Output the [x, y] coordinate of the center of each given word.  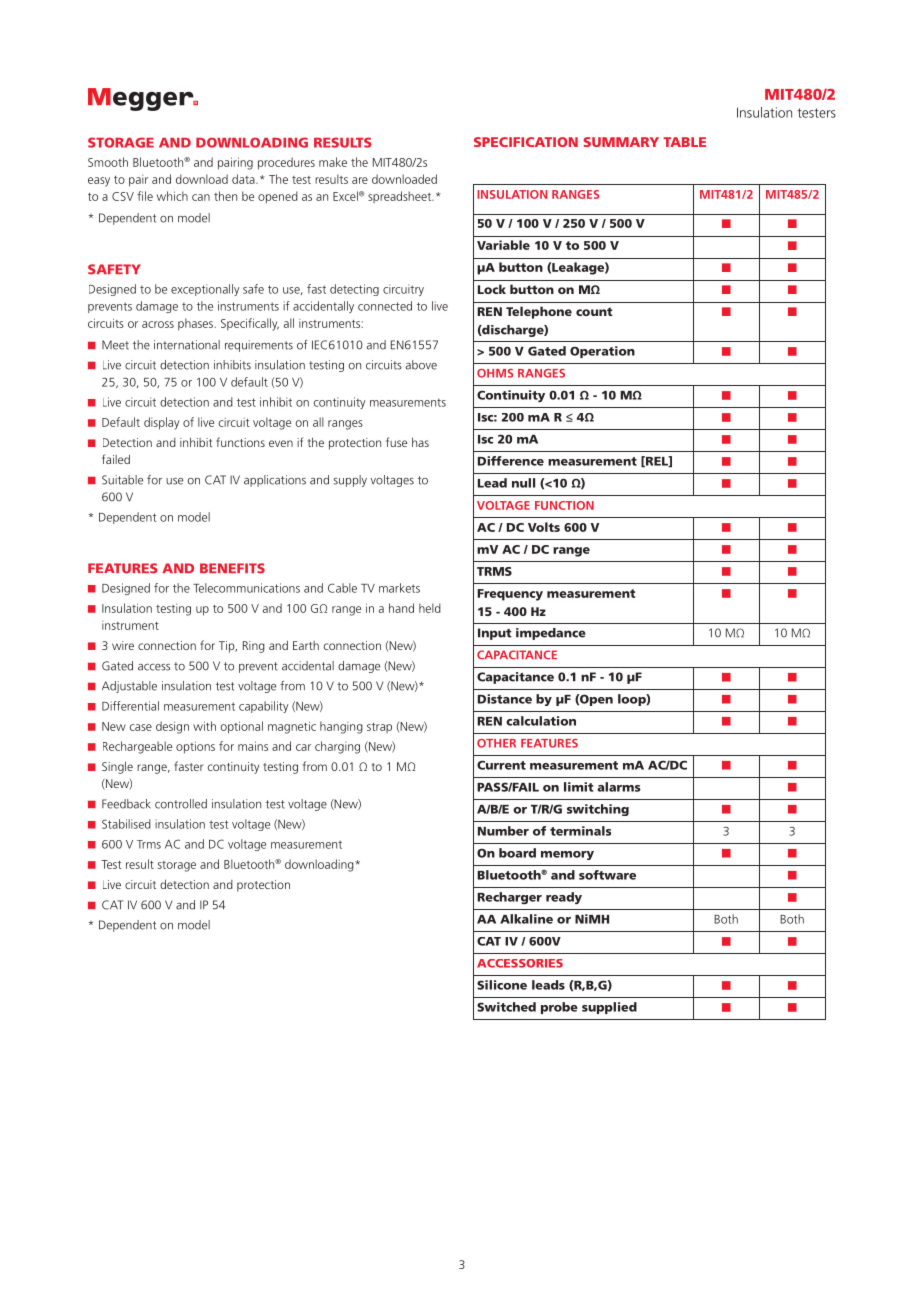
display [161, 423]
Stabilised [126, 824]
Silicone [502, 985]
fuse [396, 442]
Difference [511, 461]
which [172, 196]
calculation [541, 721]
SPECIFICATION [526, 142]
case [141, 727]
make [333, 162]
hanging [341, 727]
